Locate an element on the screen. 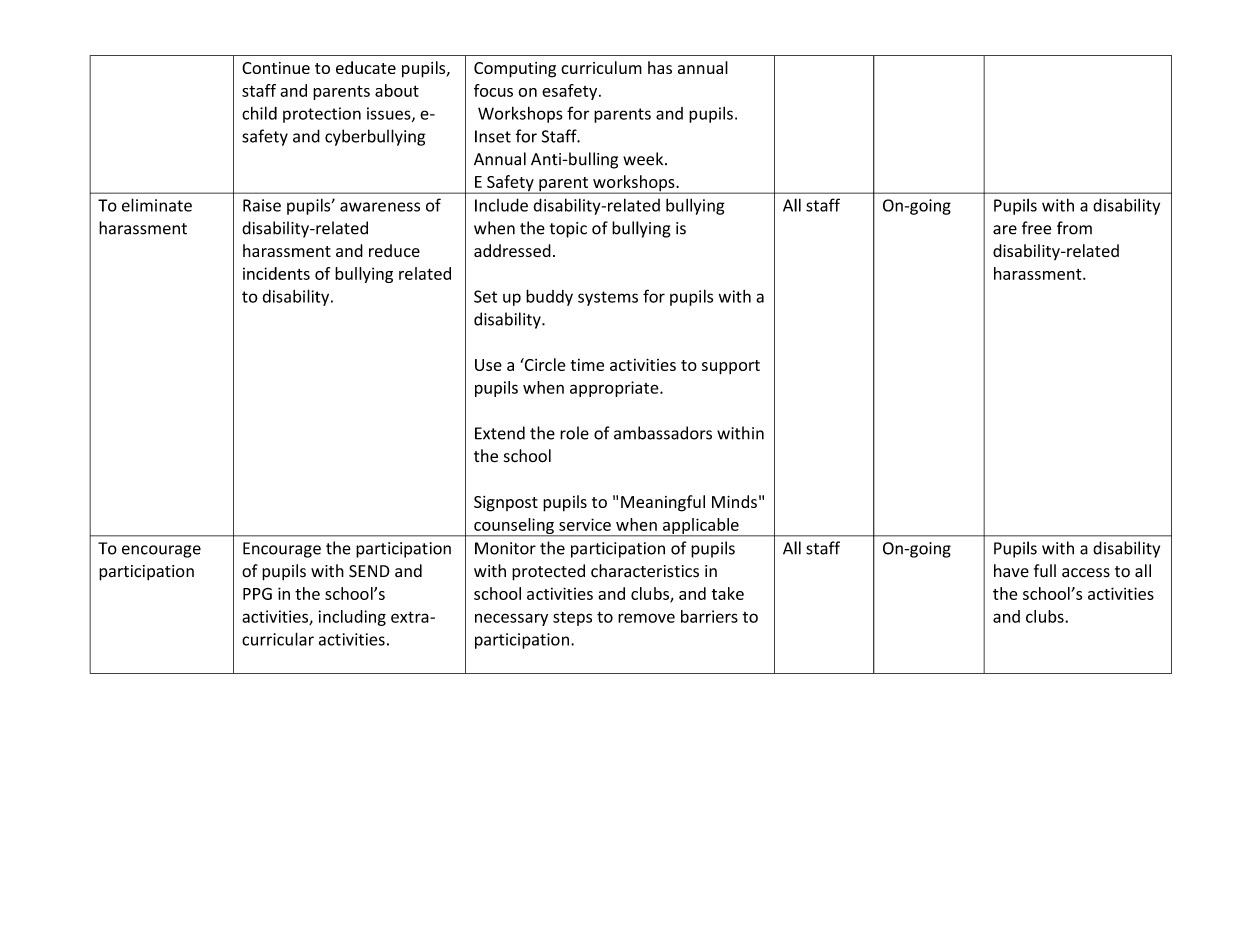  Use is located at coordinates (488, 365).
